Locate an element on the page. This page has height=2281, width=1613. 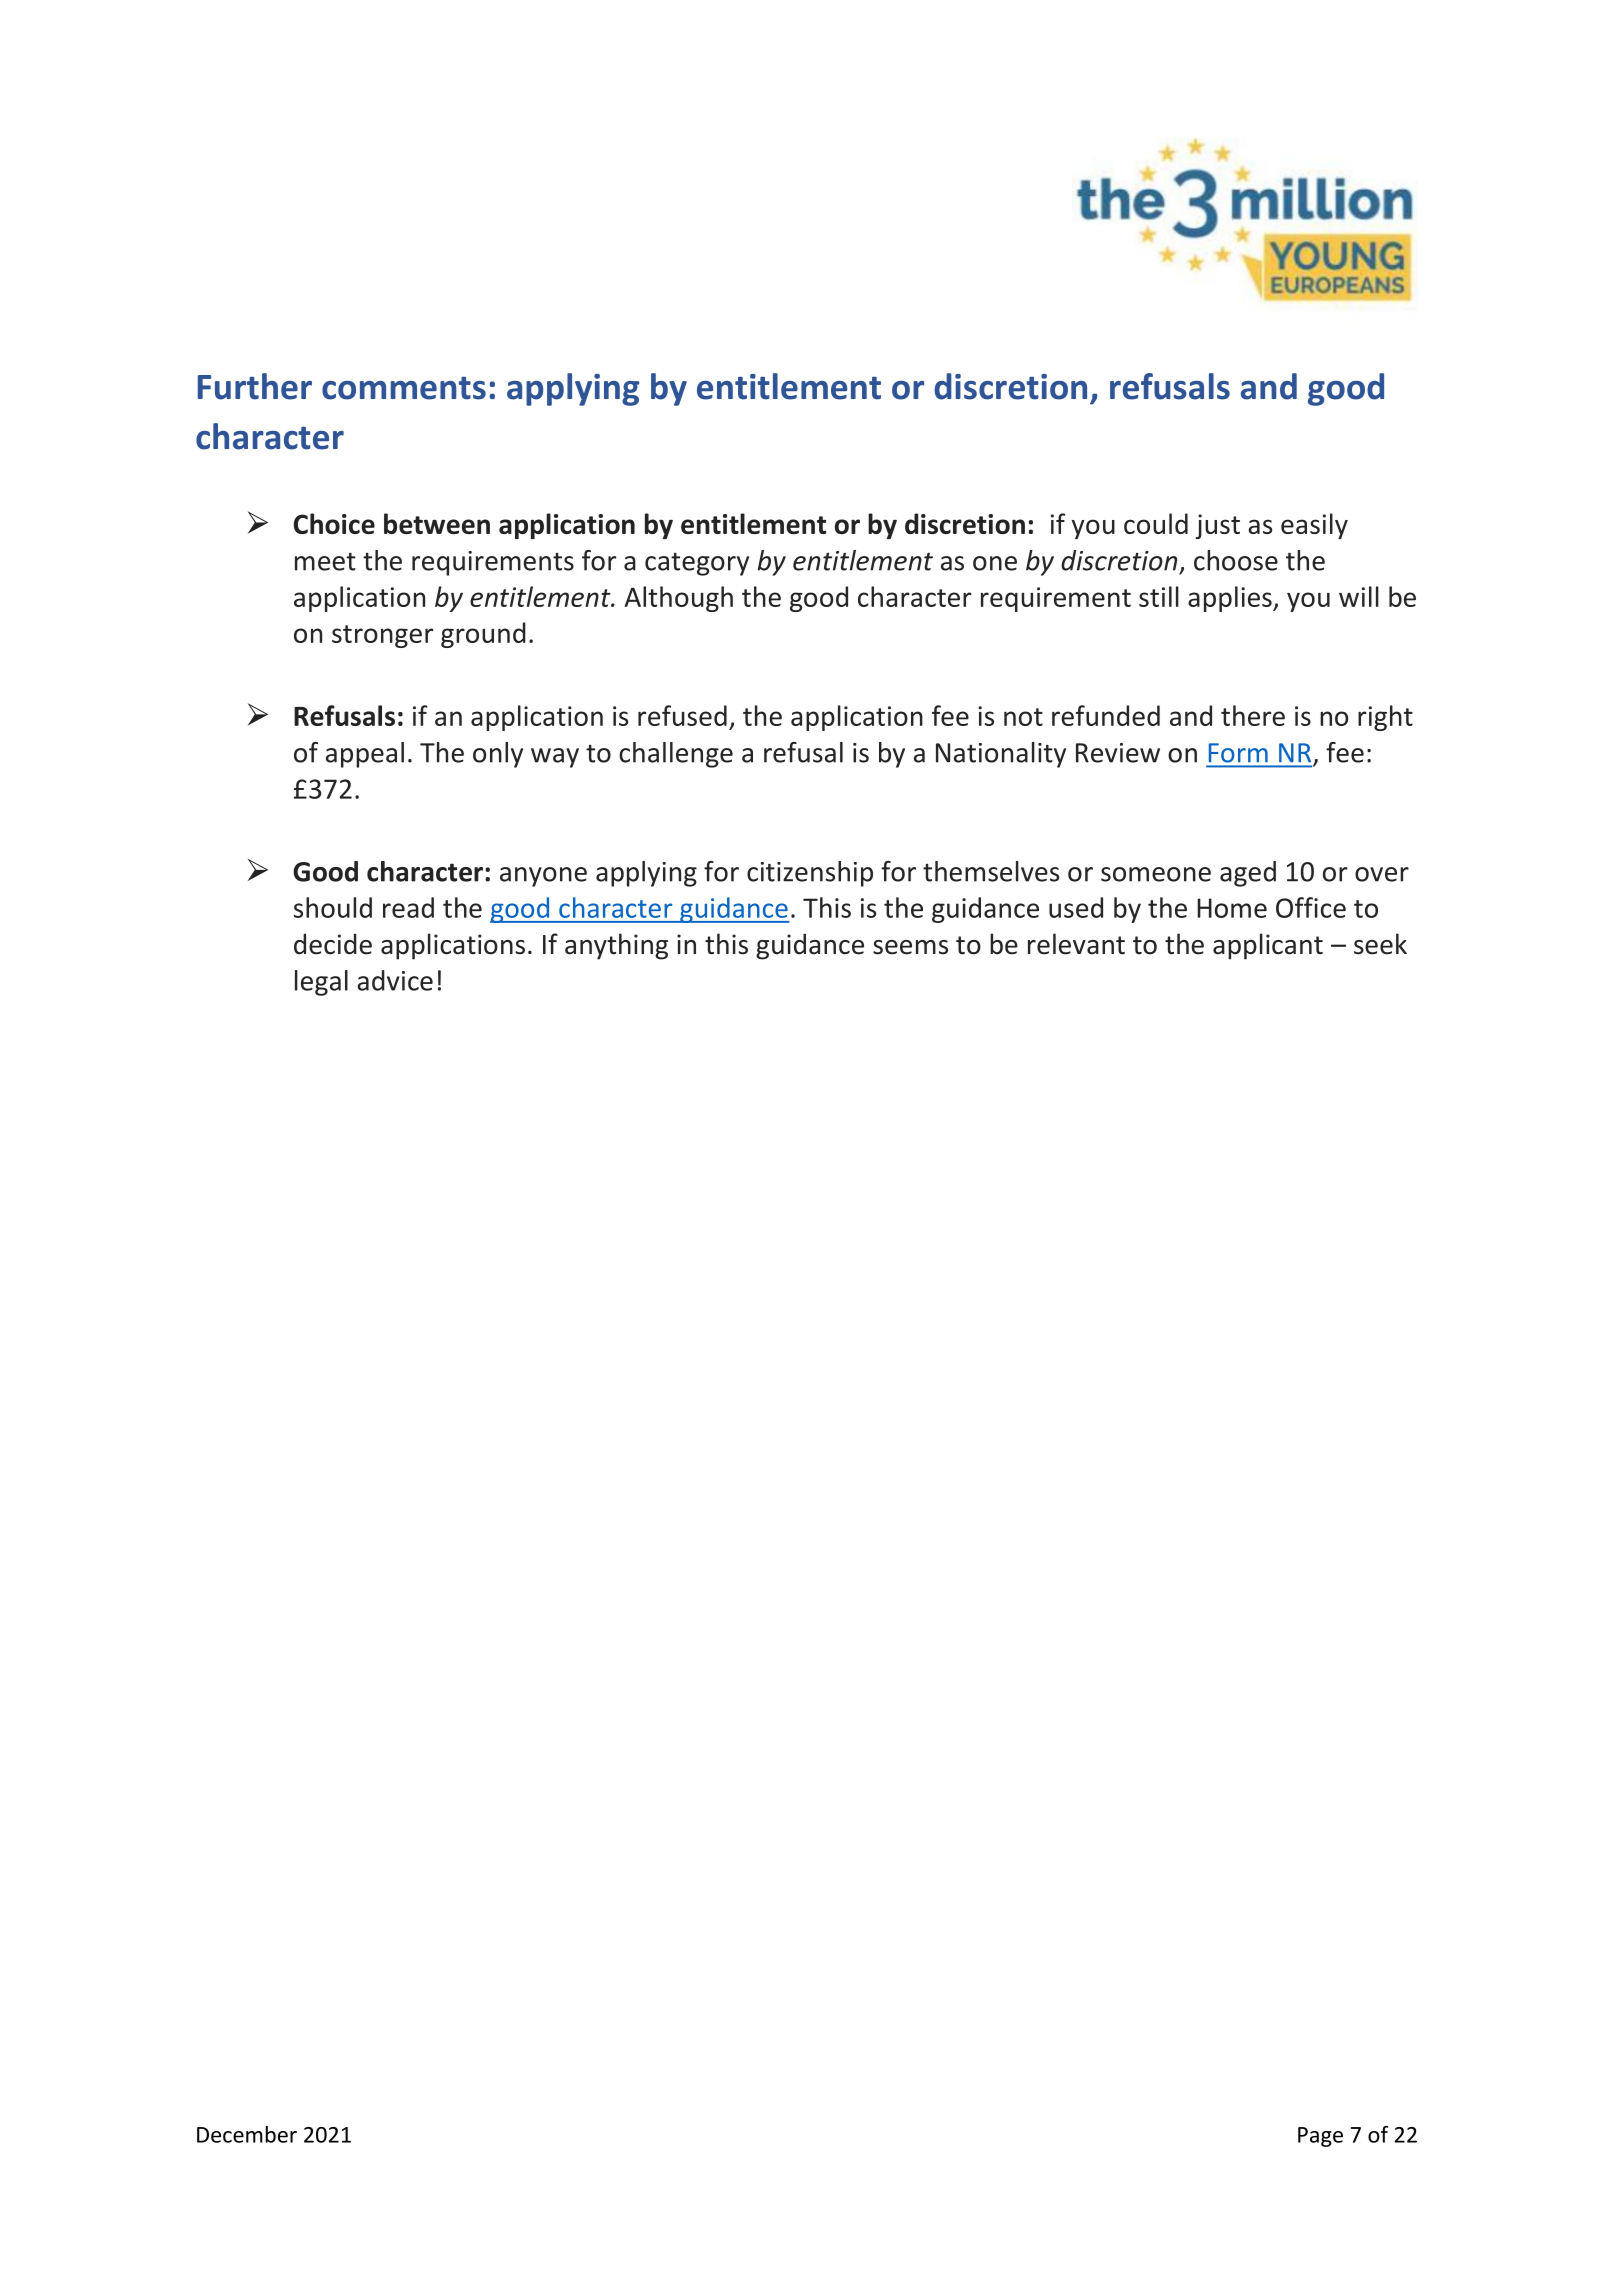
applicant is located at coordinates (1268, 946).
